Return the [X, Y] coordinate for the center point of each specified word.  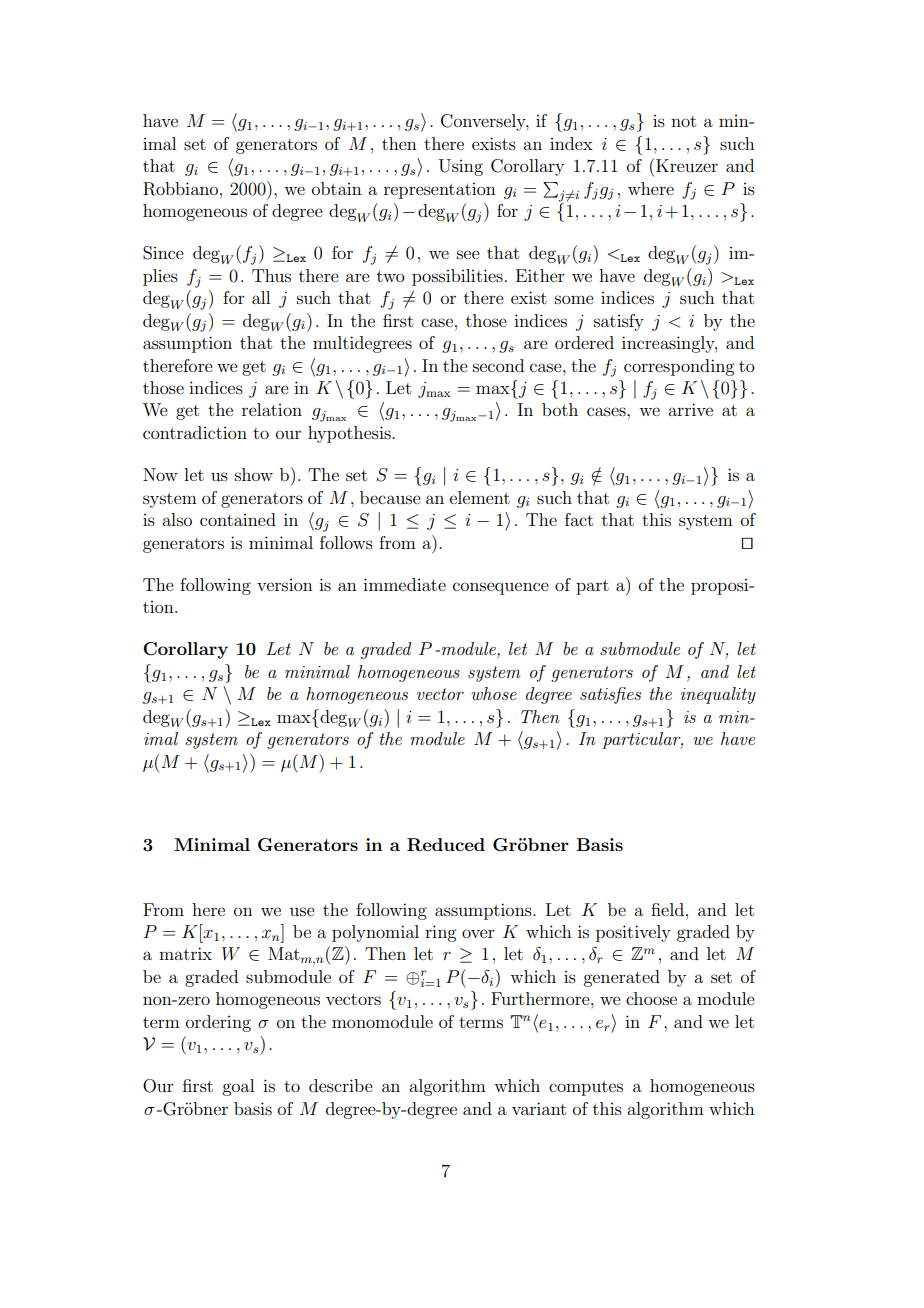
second [498, 365]
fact [579, 519]
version [285, 585]
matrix [185, 953]
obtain [337, 188]
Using [461, 167]
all [261, 297]
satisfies [610, 695]
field [667, 909]
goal [238, 1087]
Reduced [446, 845]
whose [494, 693]
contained [238, 519]
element [480, 497]
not [683, 121]
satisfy [619, 322]
